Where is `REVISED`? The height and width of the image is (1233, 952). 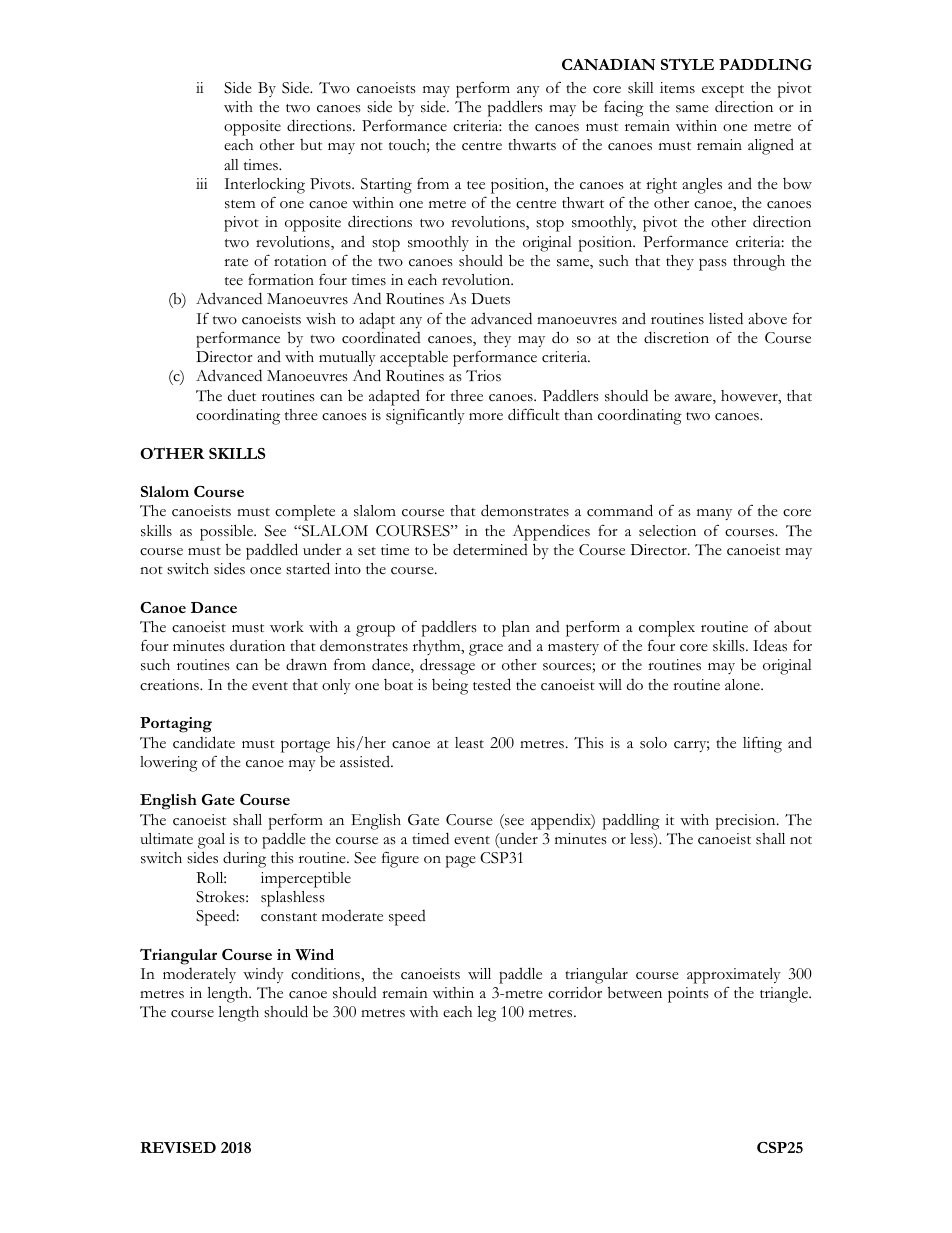 REVISED is located at coordinates (178, 1147).
